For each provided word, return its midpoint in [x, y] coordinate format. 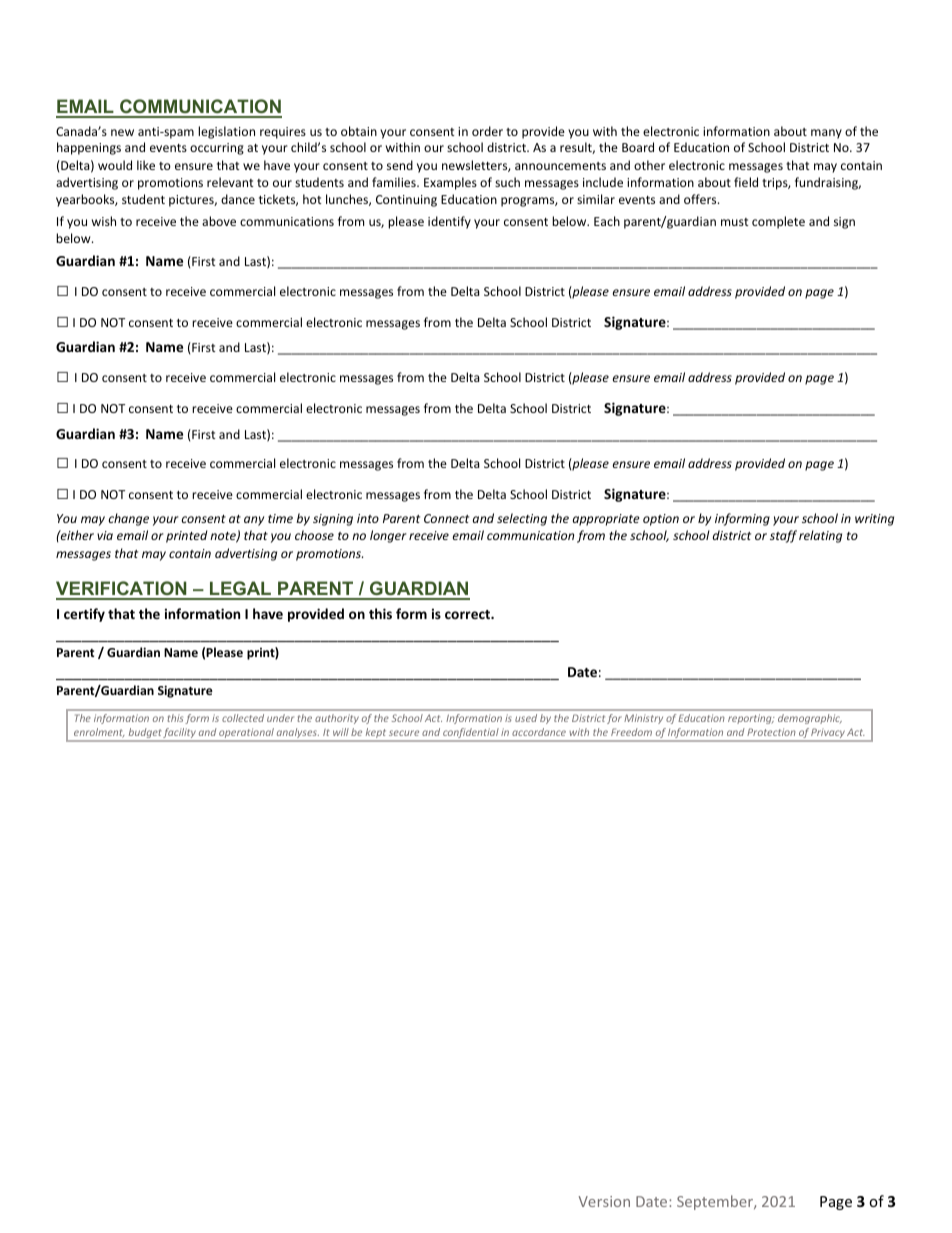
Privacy [828, 734]
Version [604, 1201]
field [746, 182]
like [146, 165]
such [507, 182]
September [716, 1202]
